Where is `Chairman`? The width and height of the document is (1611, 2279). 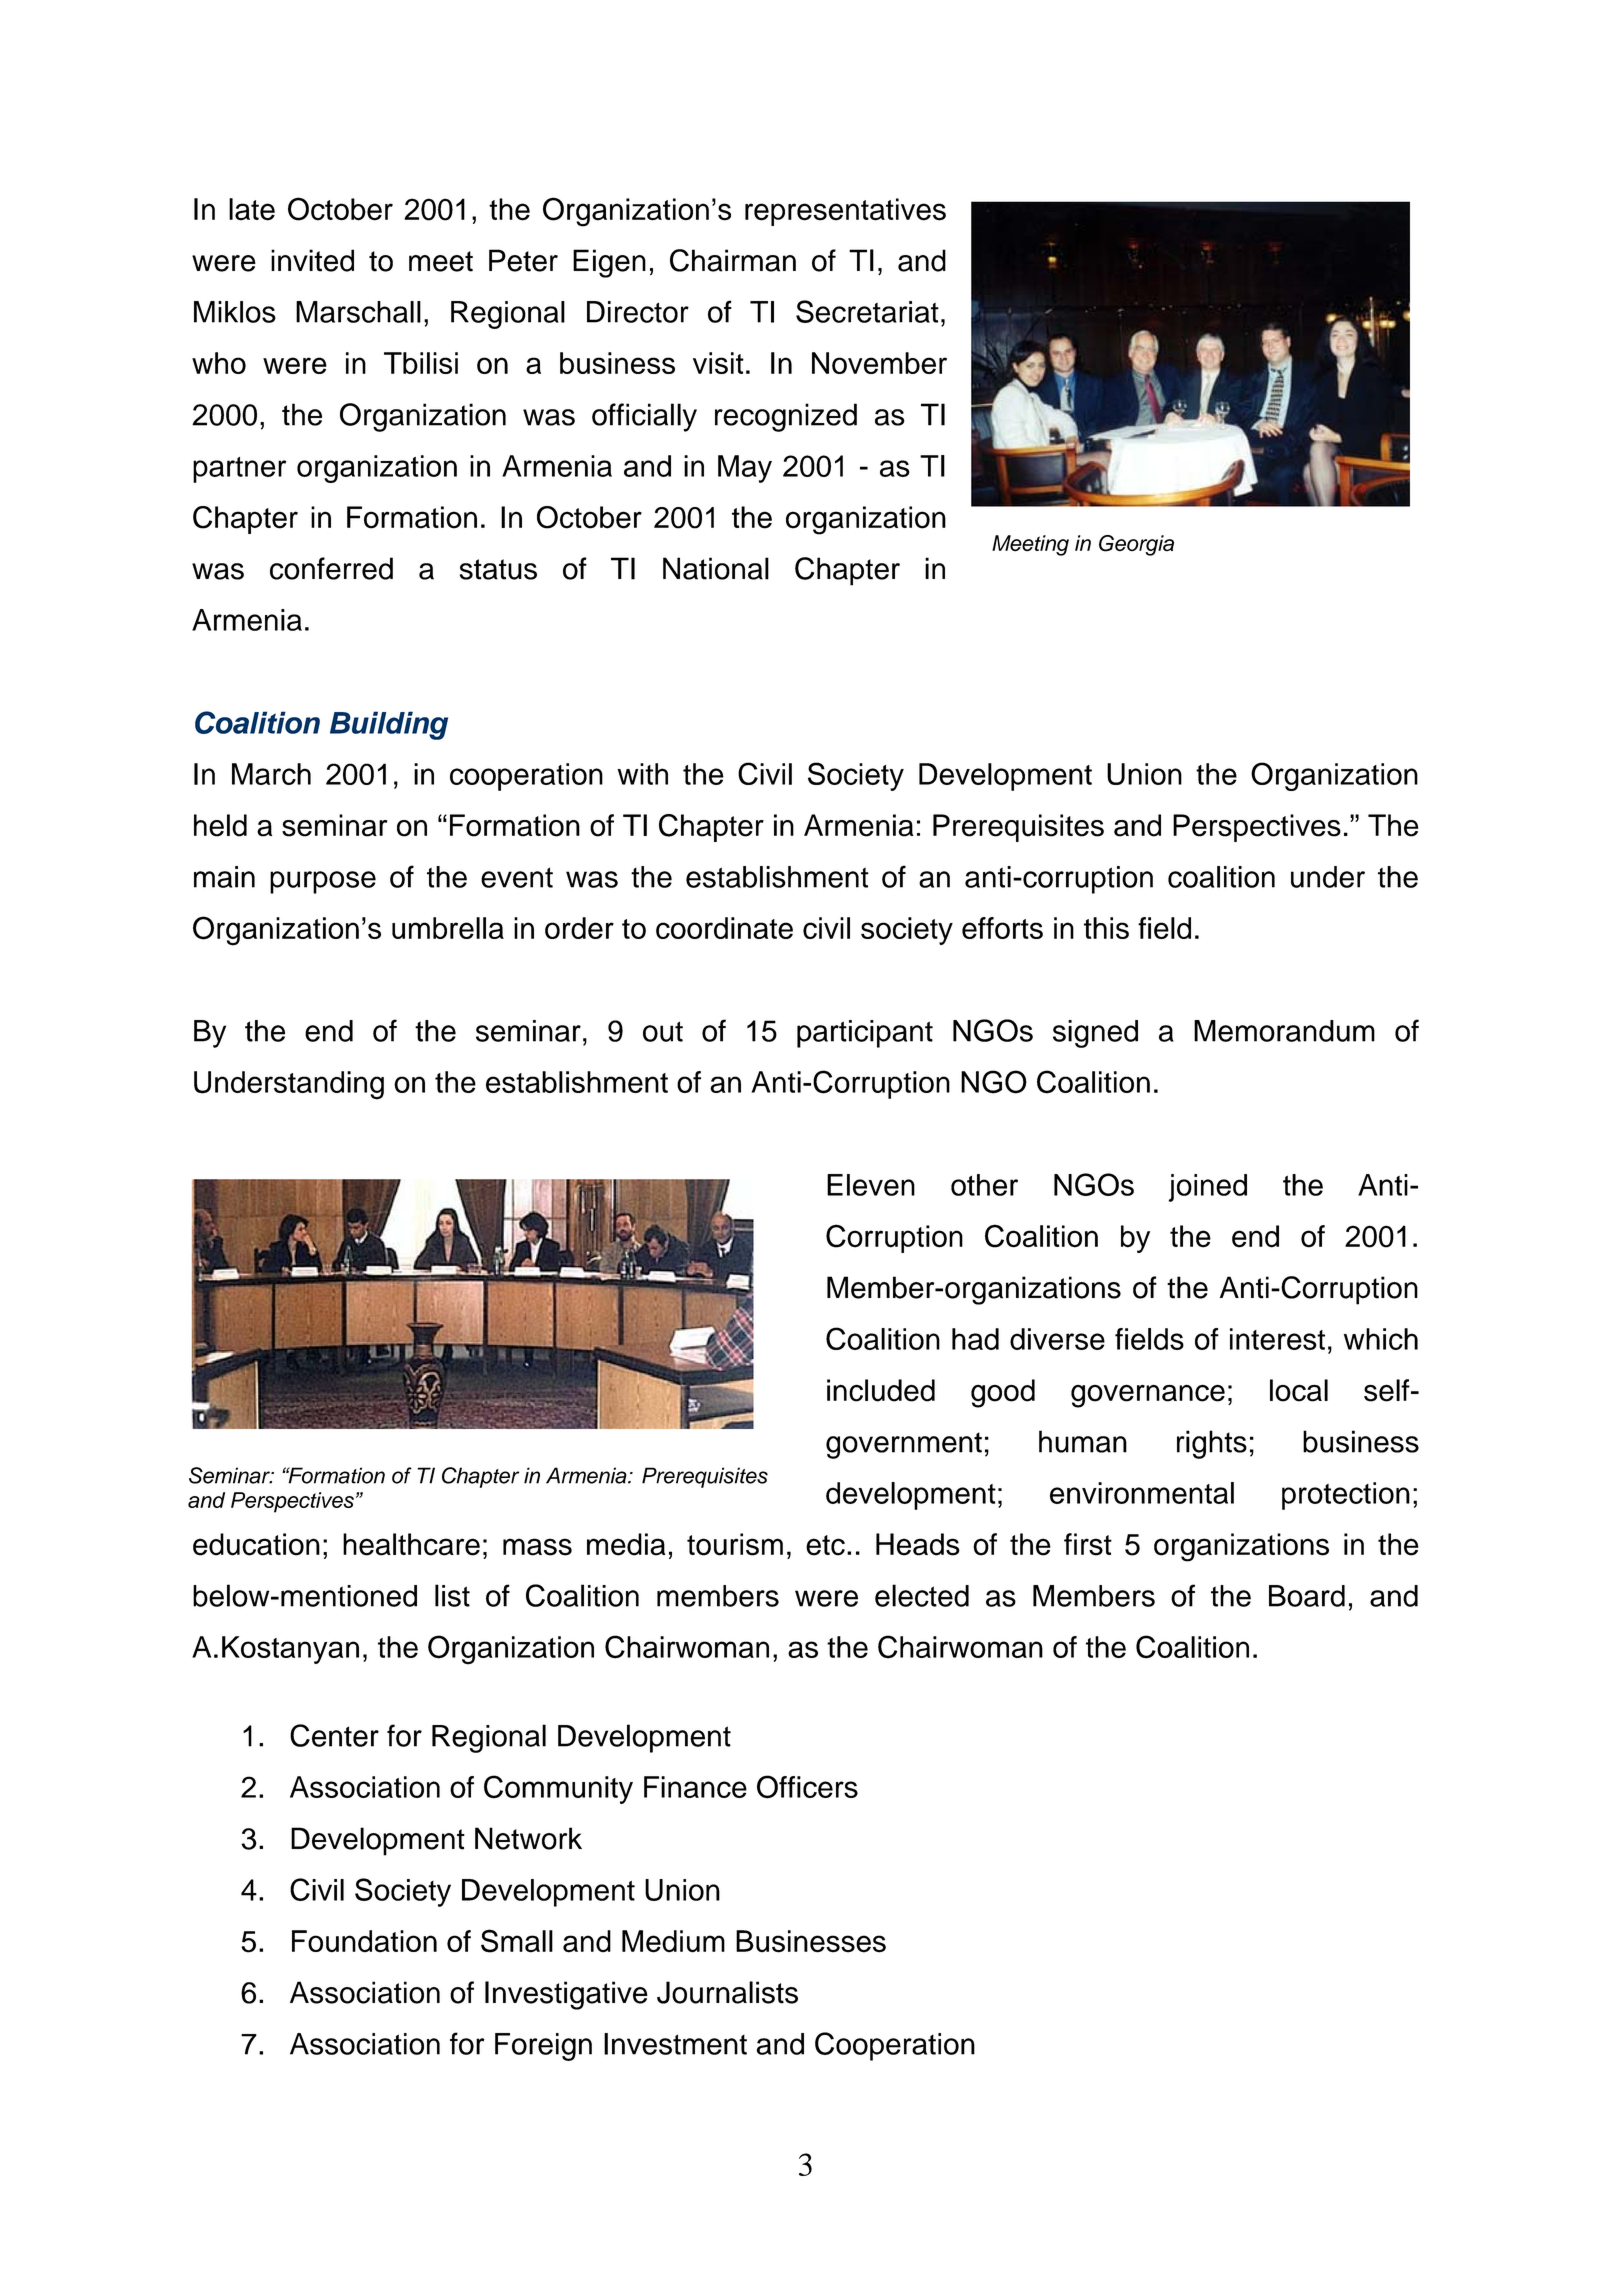 Chairman is located at coordinates (733, 260).
